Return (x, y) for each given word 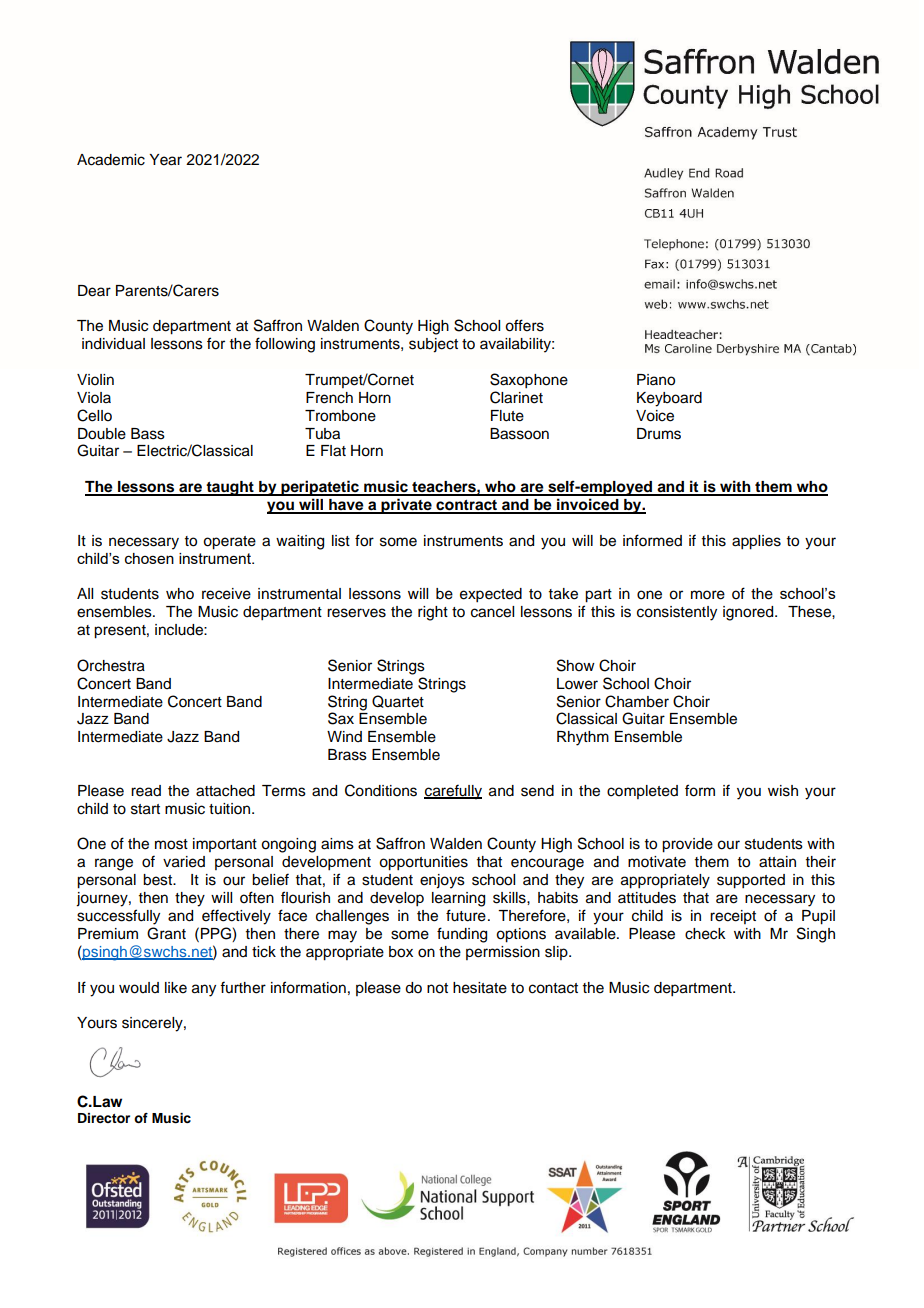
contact (553, 988)
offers (524, 325)
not (437, 988)
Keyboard (669, 399)
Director (104, 1118)
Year (165, 160)
